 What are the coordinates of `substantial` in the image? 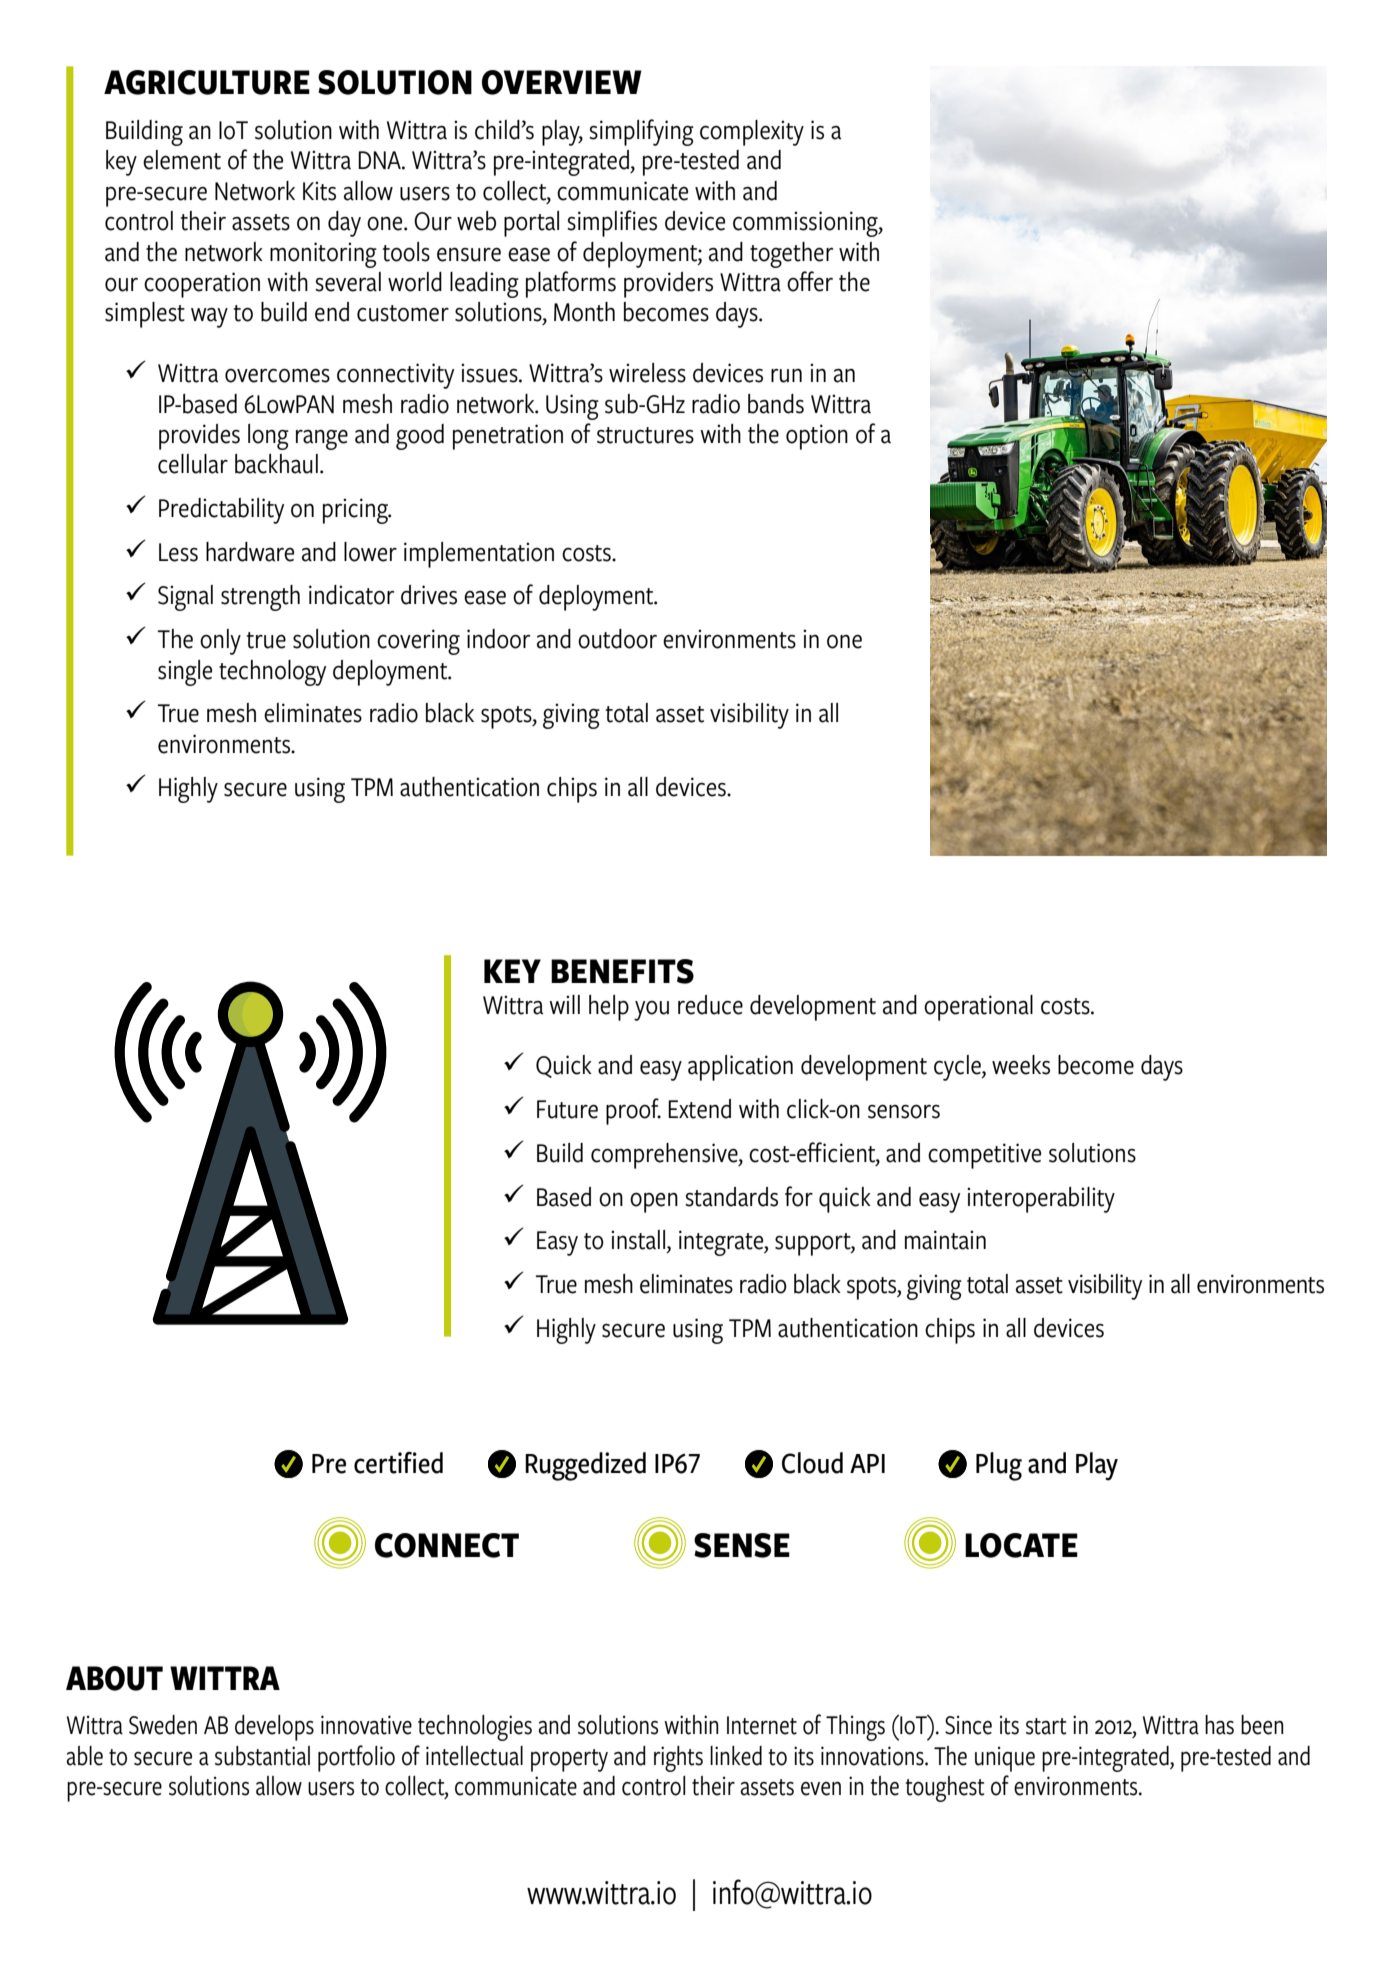 It's located at (262, 1756).
